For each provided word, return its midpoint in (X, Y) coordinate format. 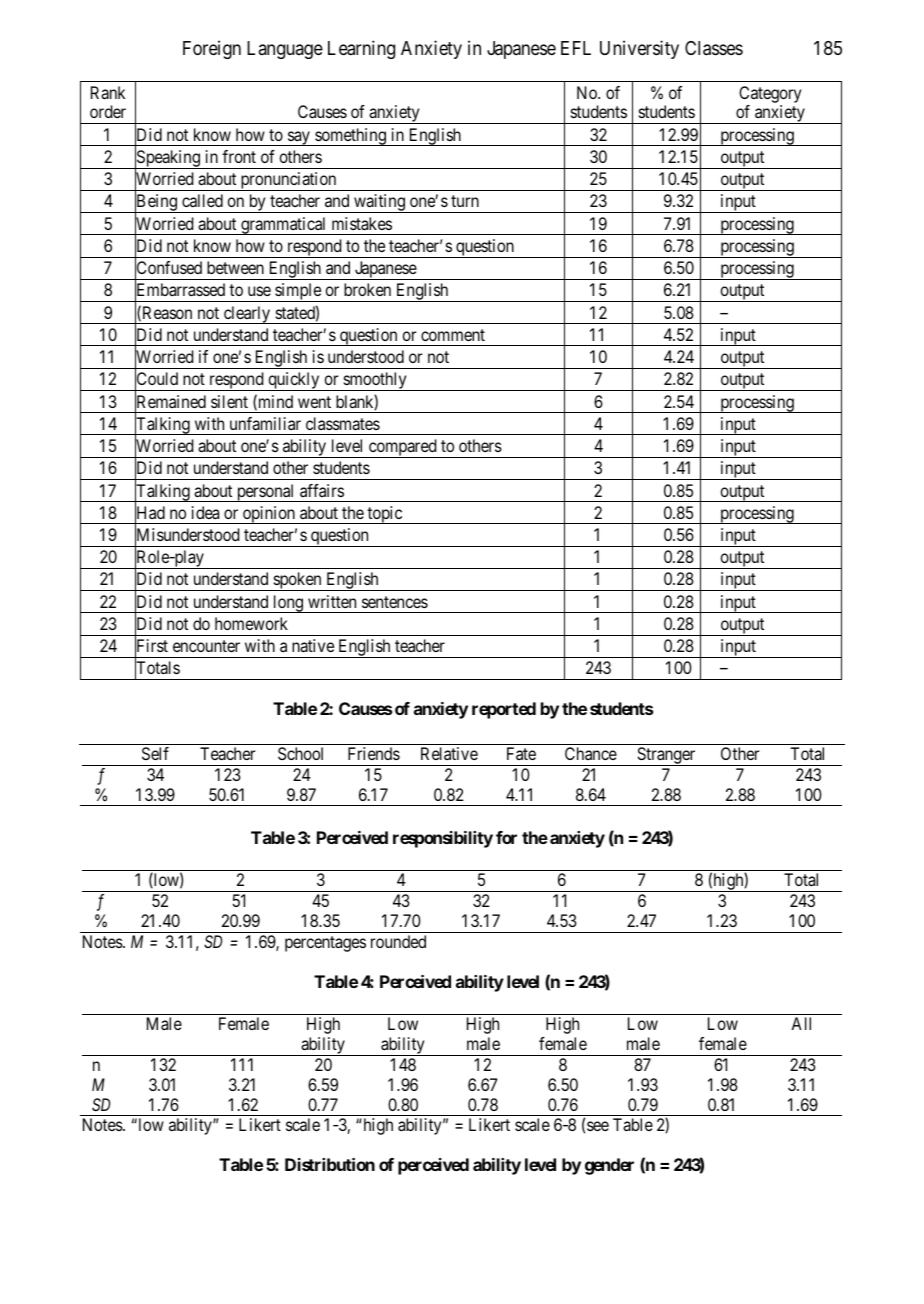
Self (155, 753)
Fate (521, 753)
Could (156, 380)
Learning (361, 49)
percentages (325, 944)
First (151, 646)
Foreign (212, 49)
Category (770, 94)
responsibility (443, 839)
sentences (395, 602)
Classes (714, 48)
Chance (591, 753)
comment (453, 335)
